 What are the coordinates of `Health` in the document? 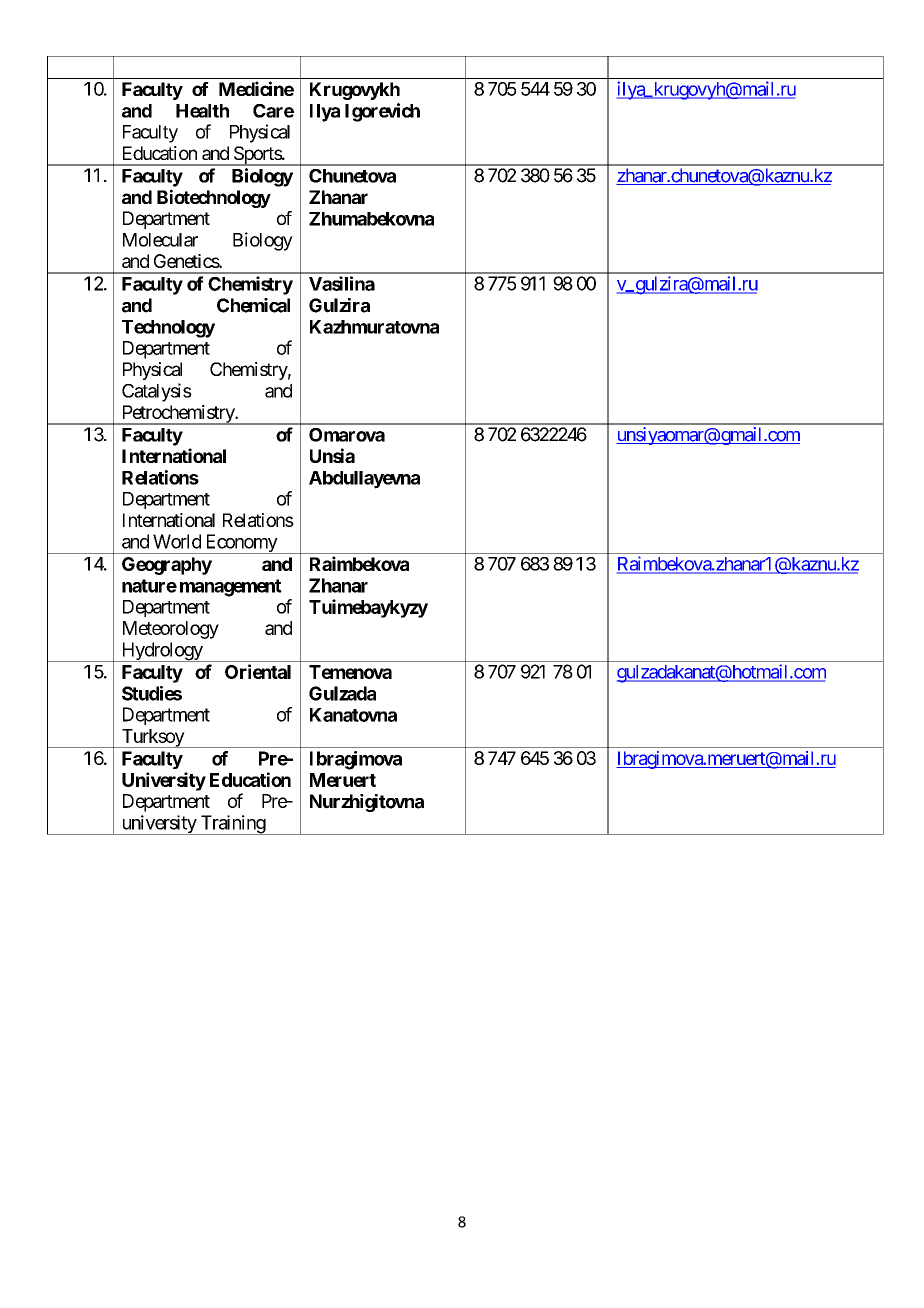 It's located at (202, 111).
